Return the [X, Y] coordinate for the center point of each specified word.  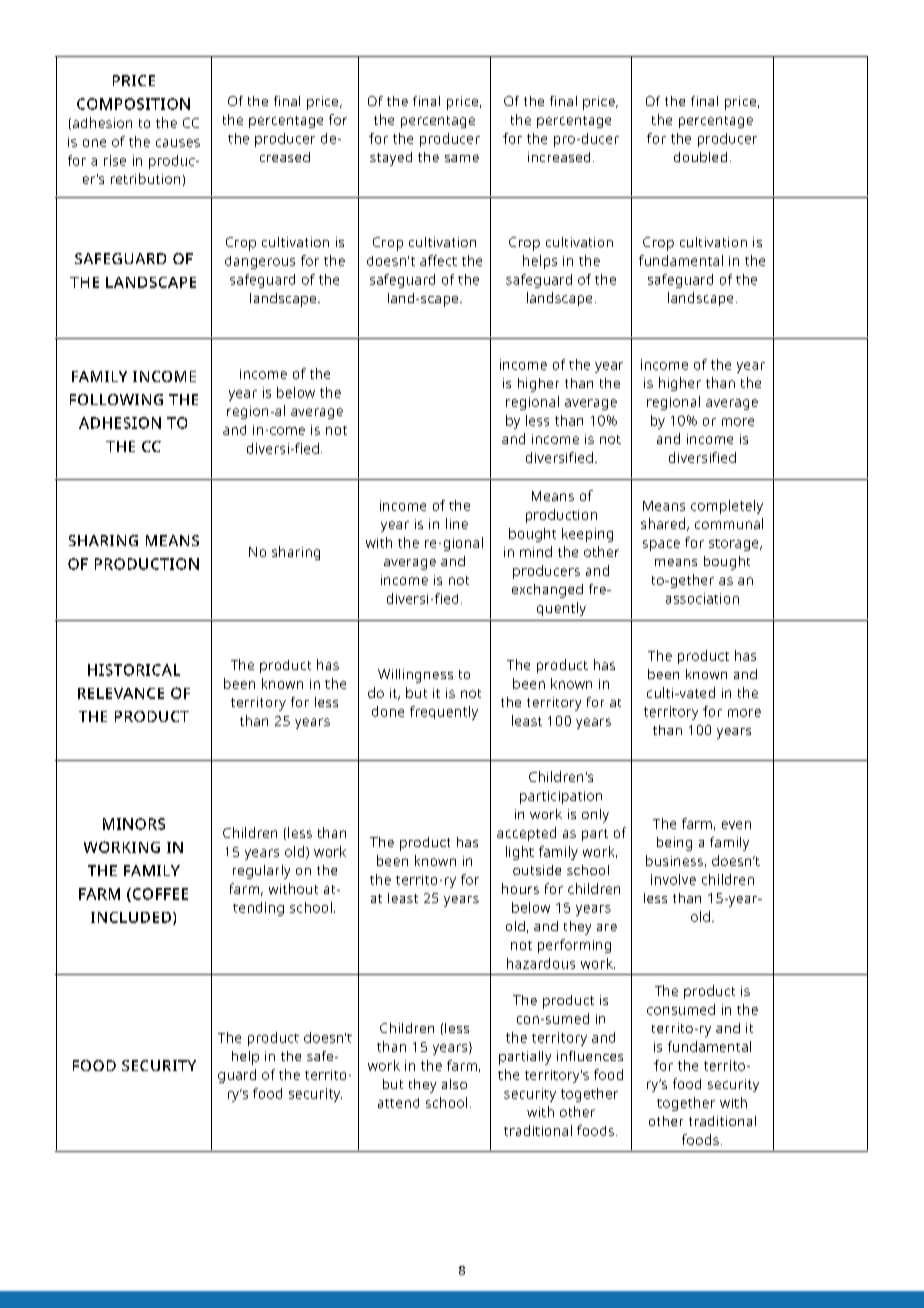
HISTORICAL [134, 670]
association [702, 598]
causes [178, 143]
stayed [391, 159]
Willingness [415, 676]
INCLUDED [131, 917]
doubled [700, 157]
